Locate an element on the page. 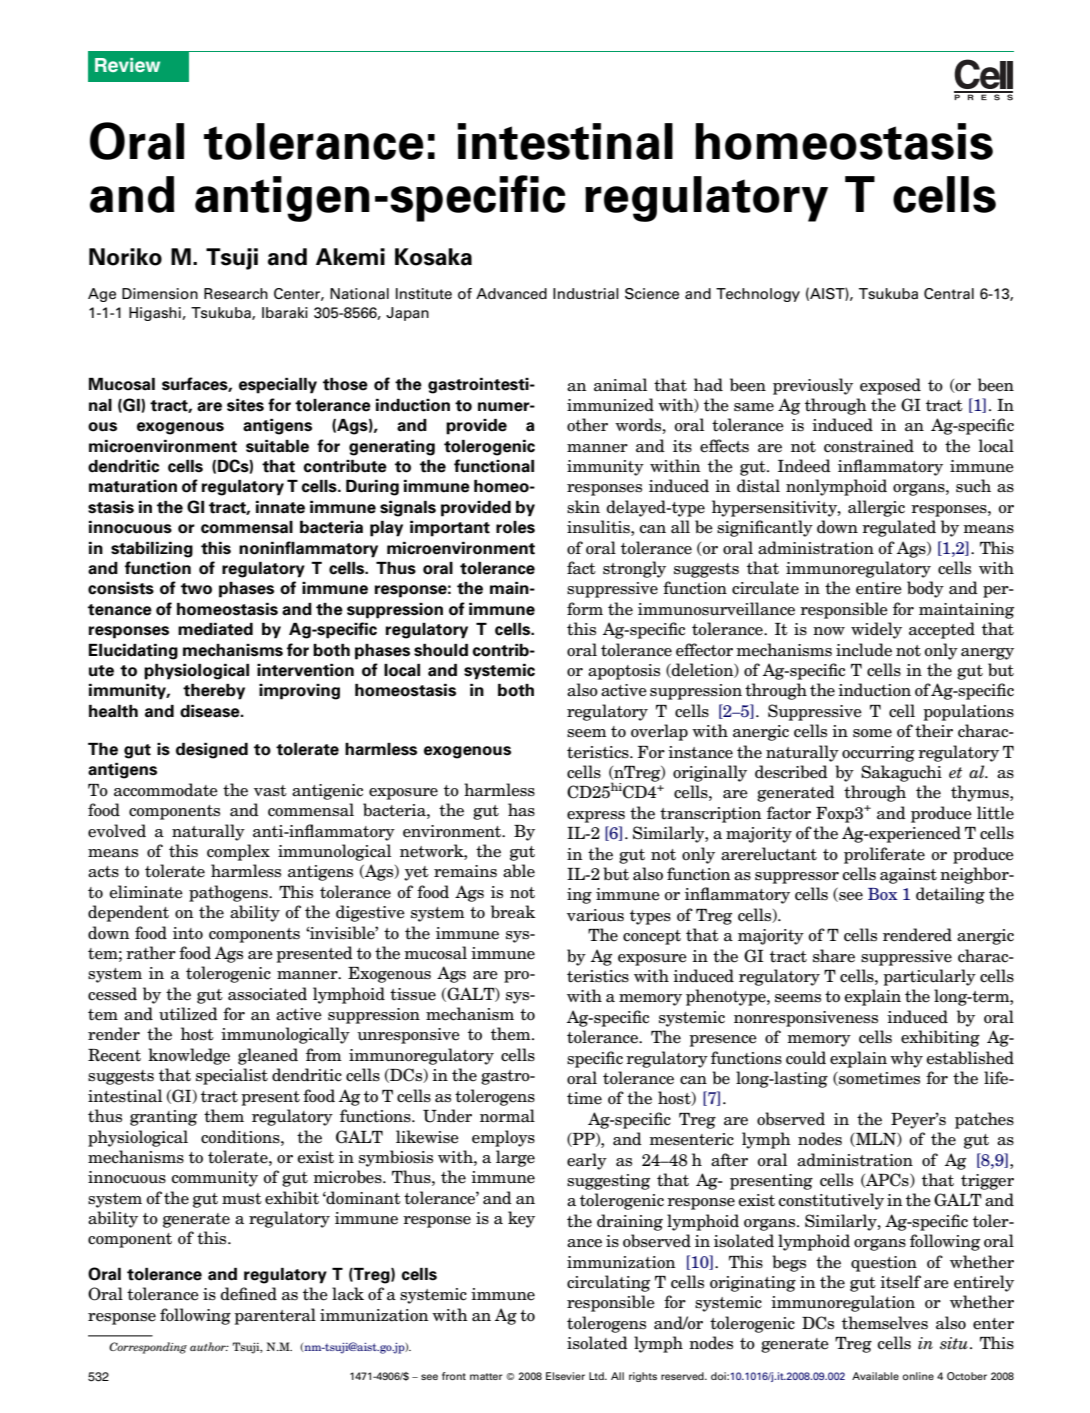  utilized is located at coordinates (188, 1014).
